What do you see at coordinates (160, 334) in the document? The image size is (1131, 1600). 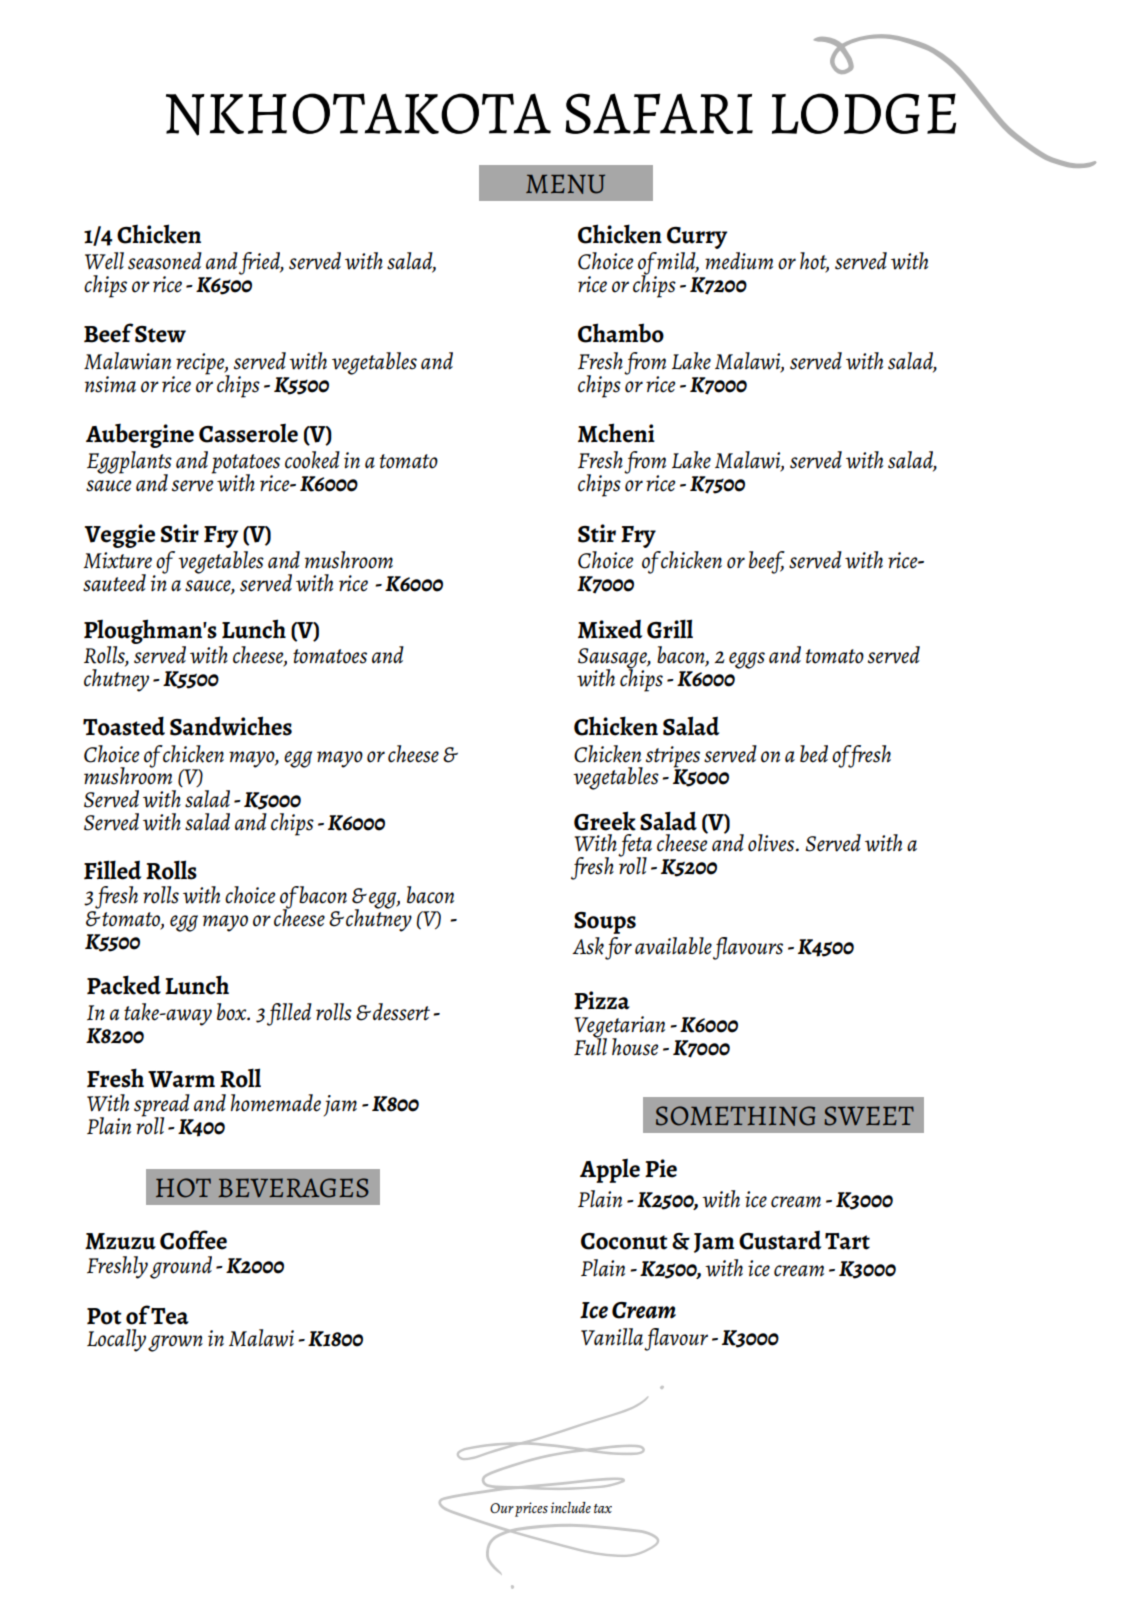 I see `Stew` at bounding box center [160, 334].
